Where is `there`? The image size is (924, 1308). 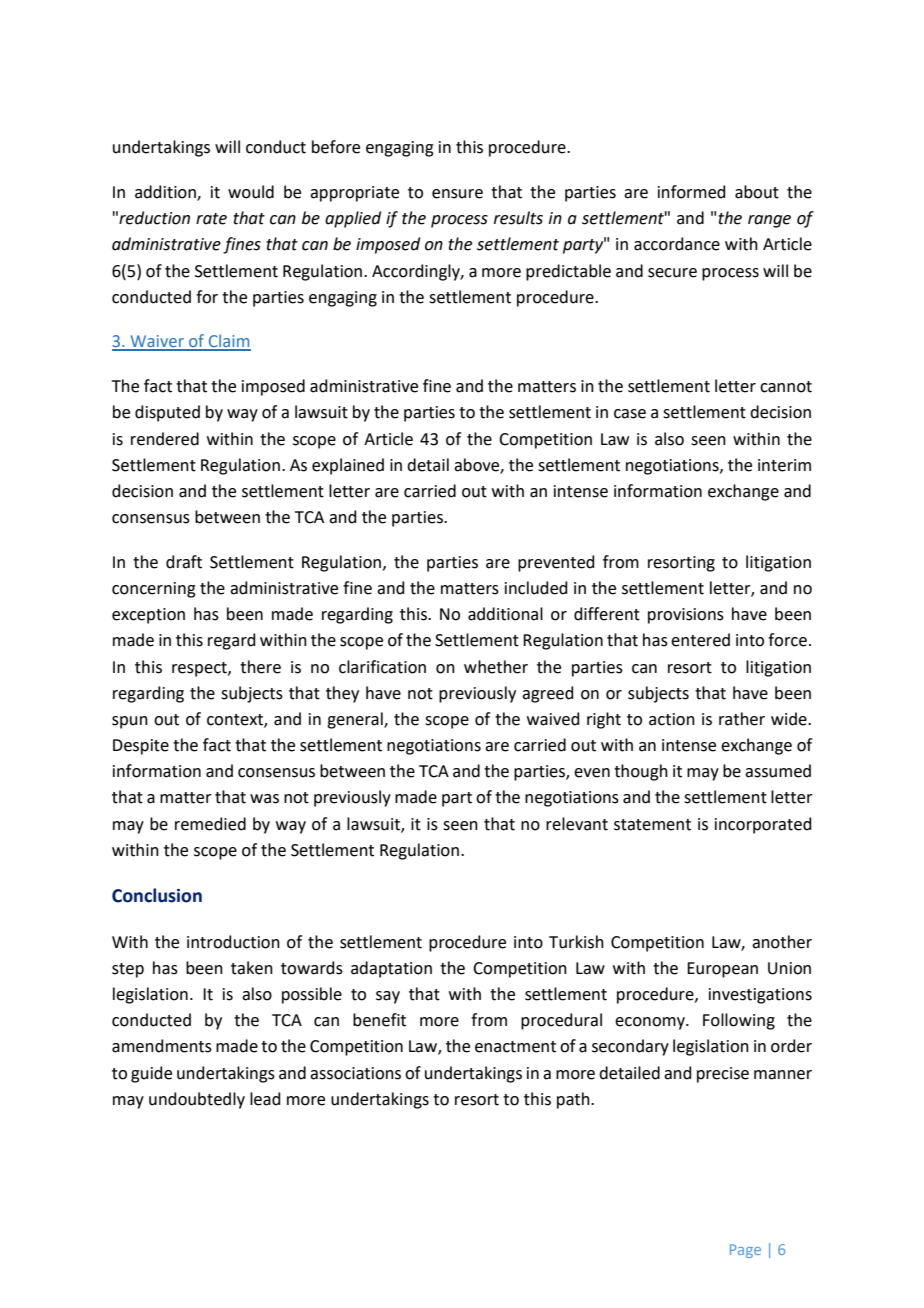 there is located at coordinates (260, 667).
